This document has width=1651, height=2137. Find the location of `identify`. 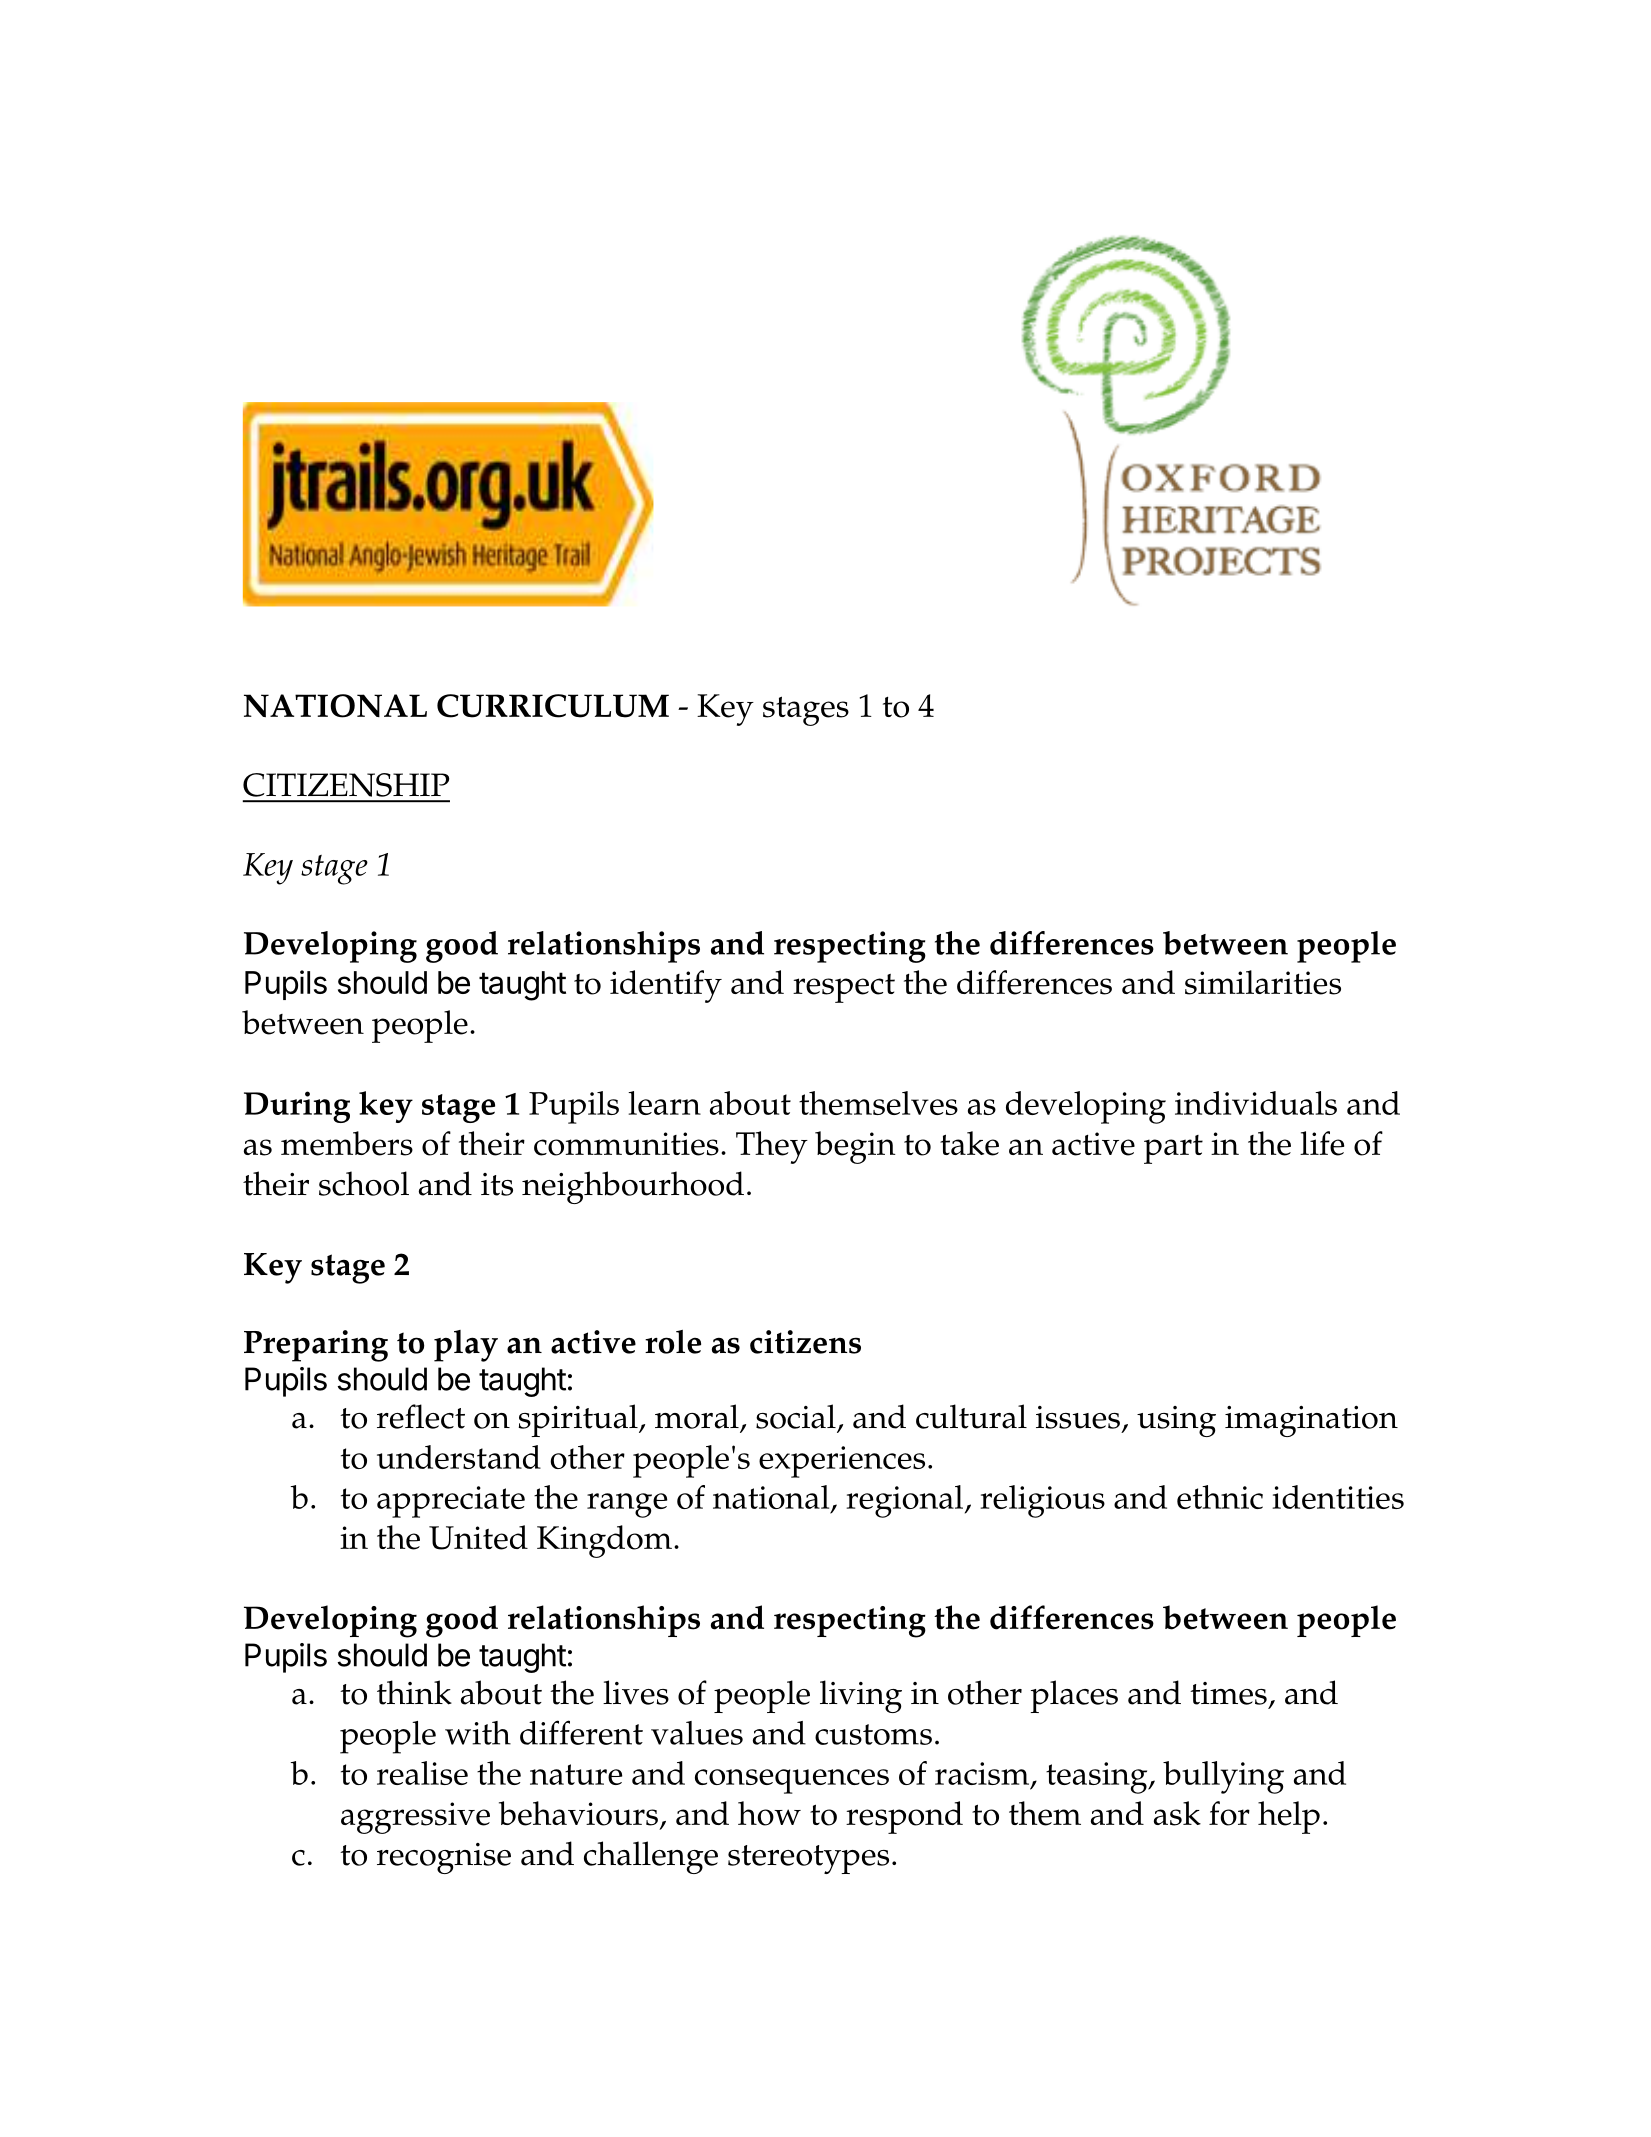

identify is located at coordinates (666, 986).
